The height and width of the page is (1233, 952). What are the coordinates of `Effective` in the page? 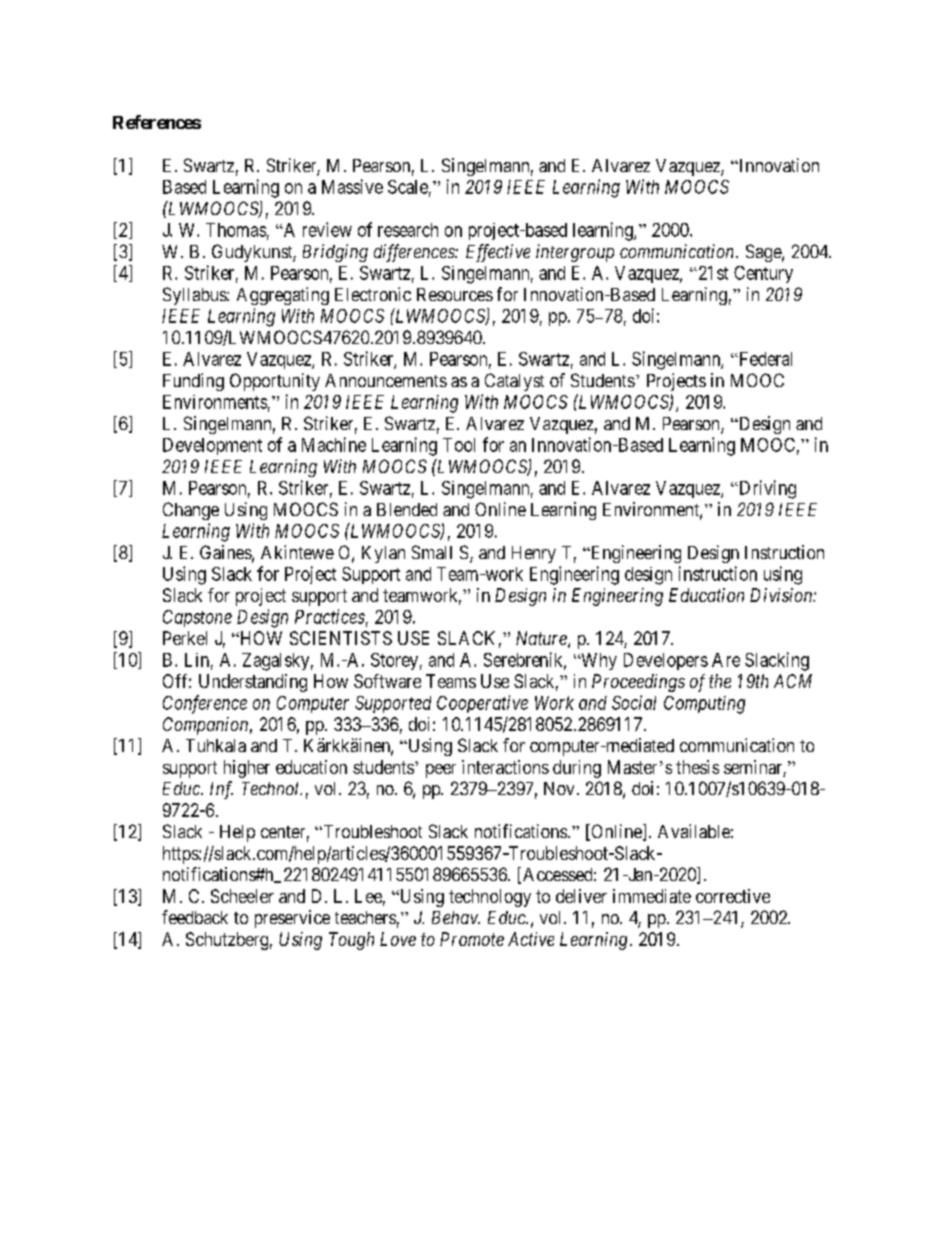 It's located at (498, 253).
